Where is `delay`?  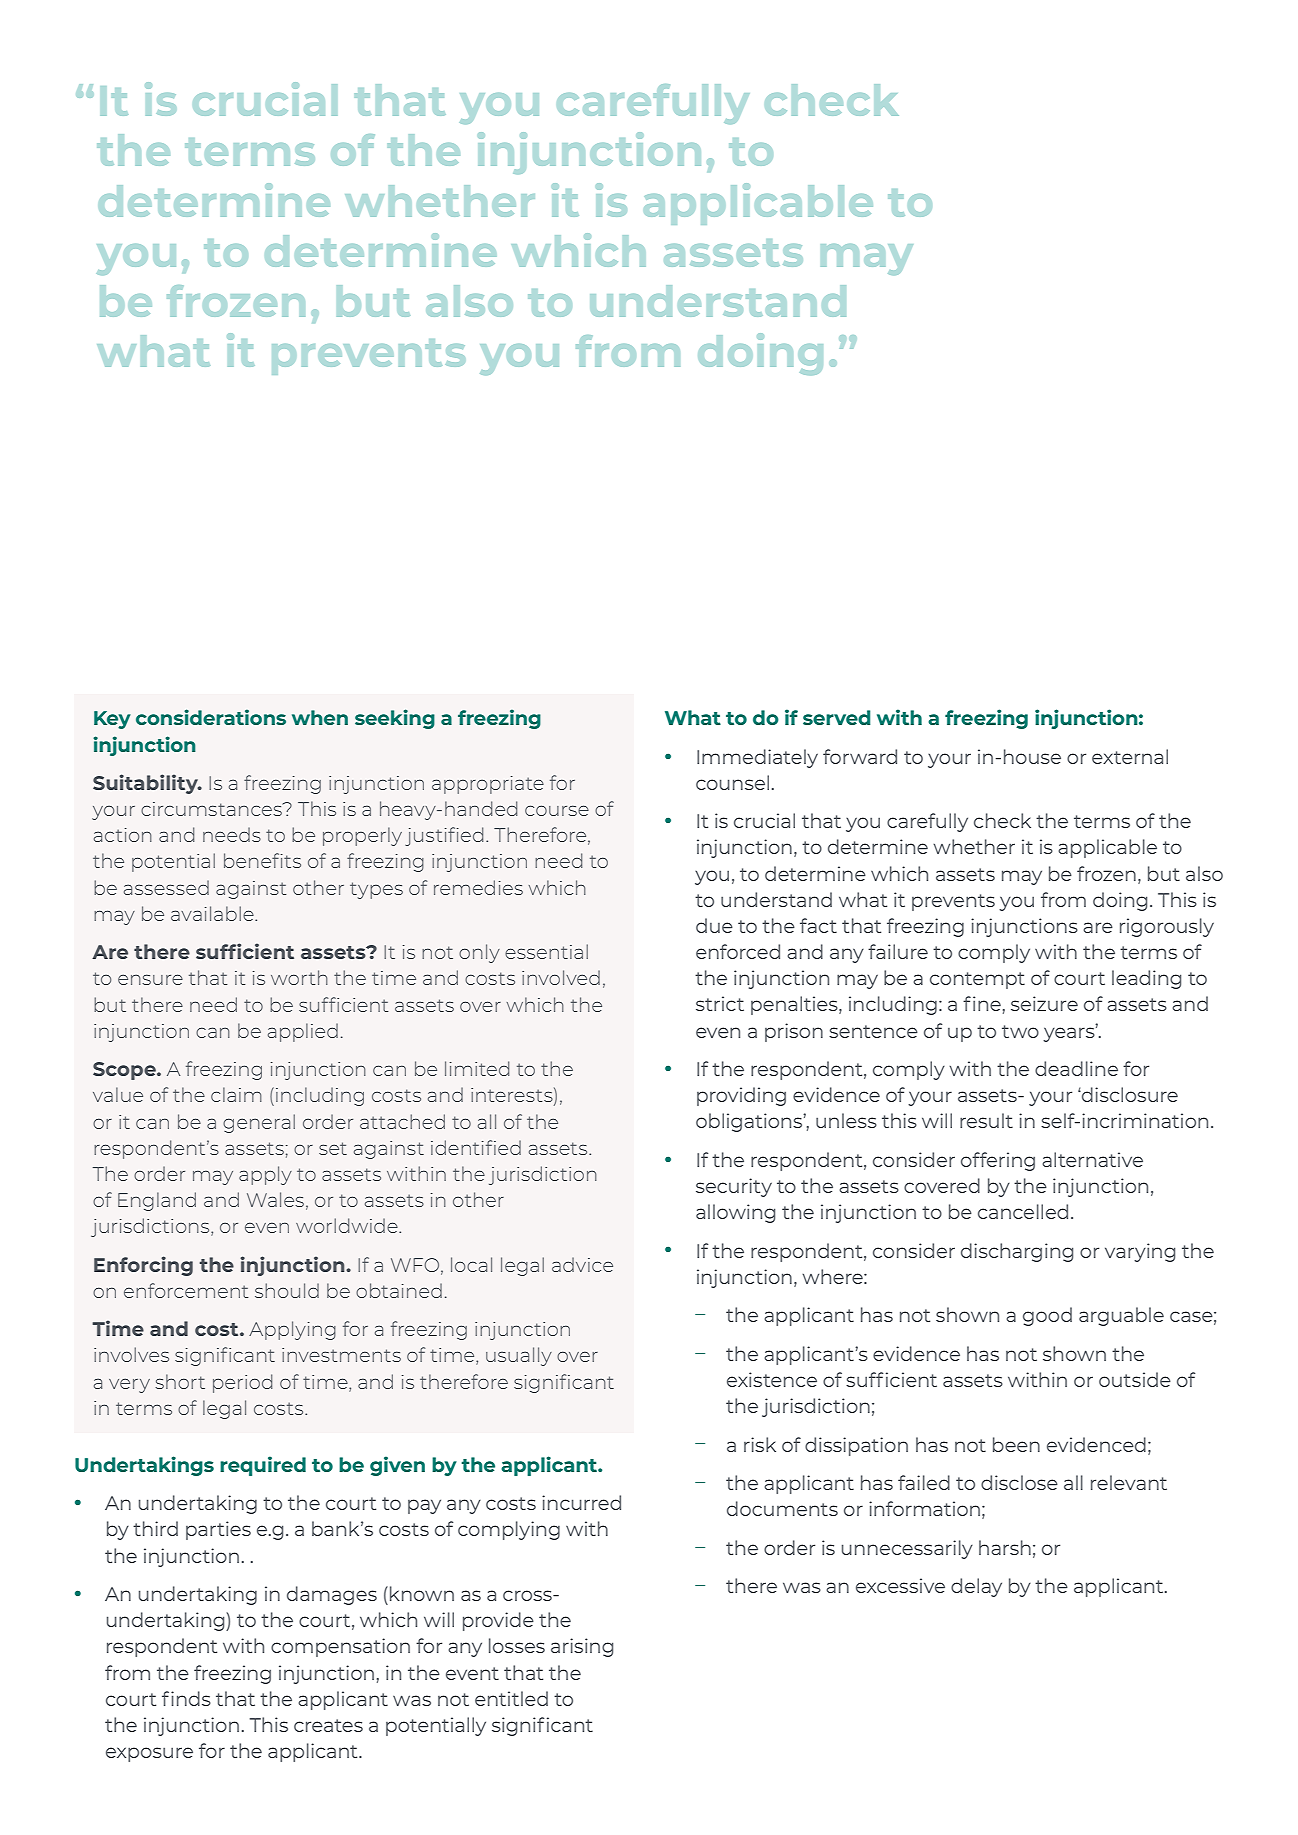 delay is located at coordinates (976, 1587).
